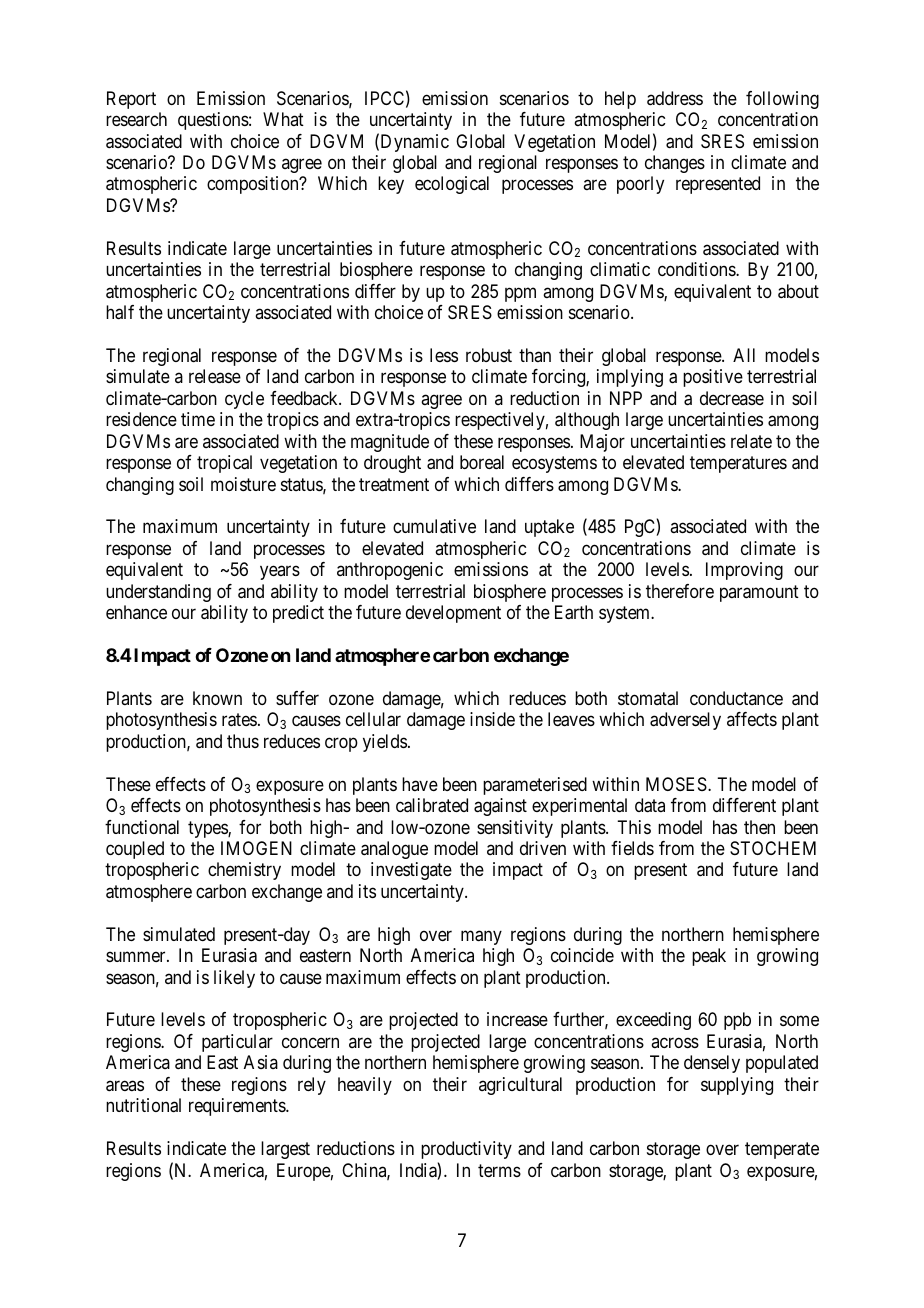 Image resolution: width=924 pixels, height=1308 pixels. What do you see at coordinates (238, 1107) in the image?
I see `requirements` at bounding box center [238, 1107].
